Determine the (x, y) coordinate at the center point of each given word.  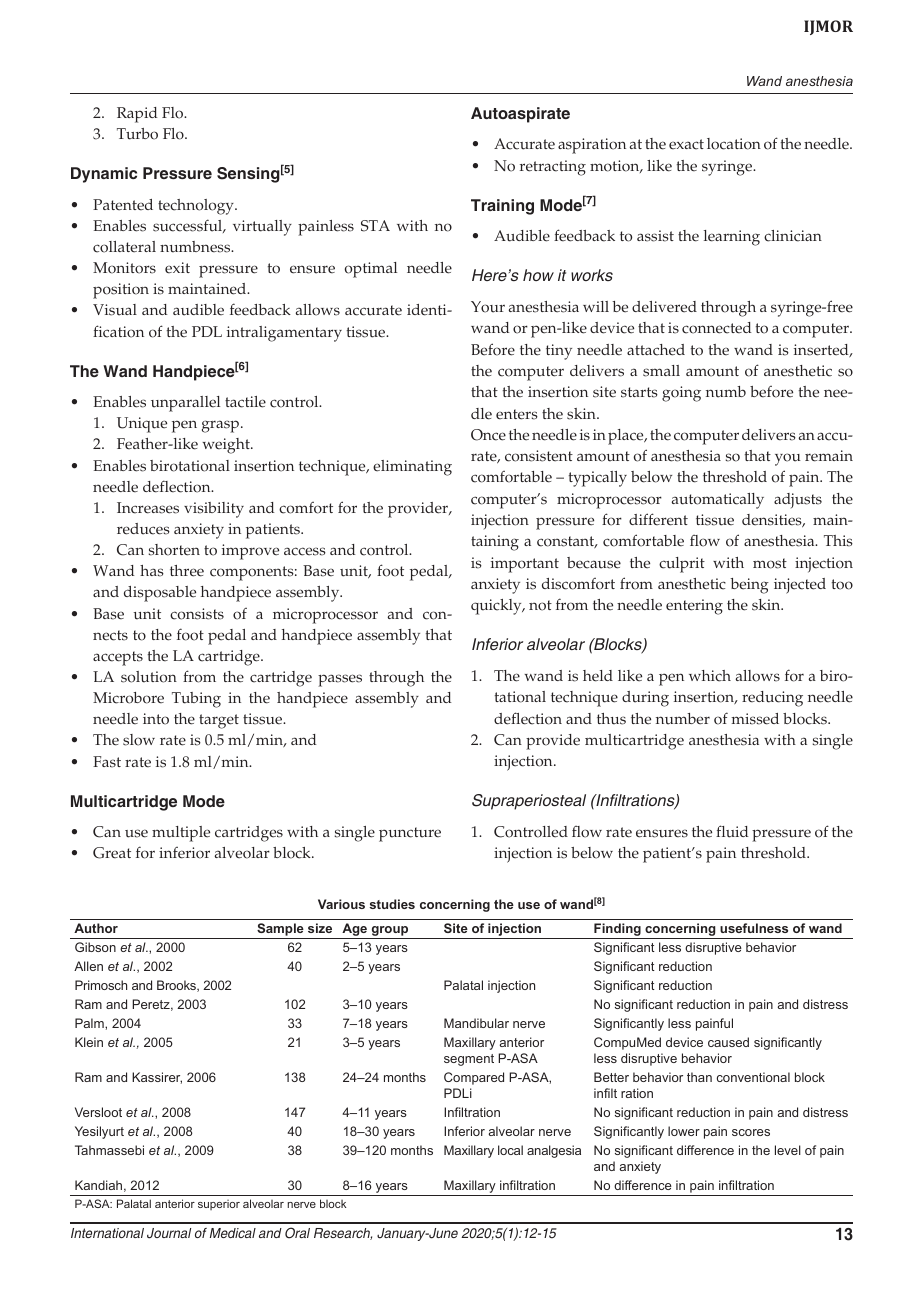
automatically (718, 501)
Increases (148, 508)
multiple (181, 834)
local (510, 1150)
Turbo (137, 134)
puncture (410, 834)
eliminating (412, 468)
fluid (732, 831)
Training (502, 207)
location (734, 144)
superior (219, 1205)
